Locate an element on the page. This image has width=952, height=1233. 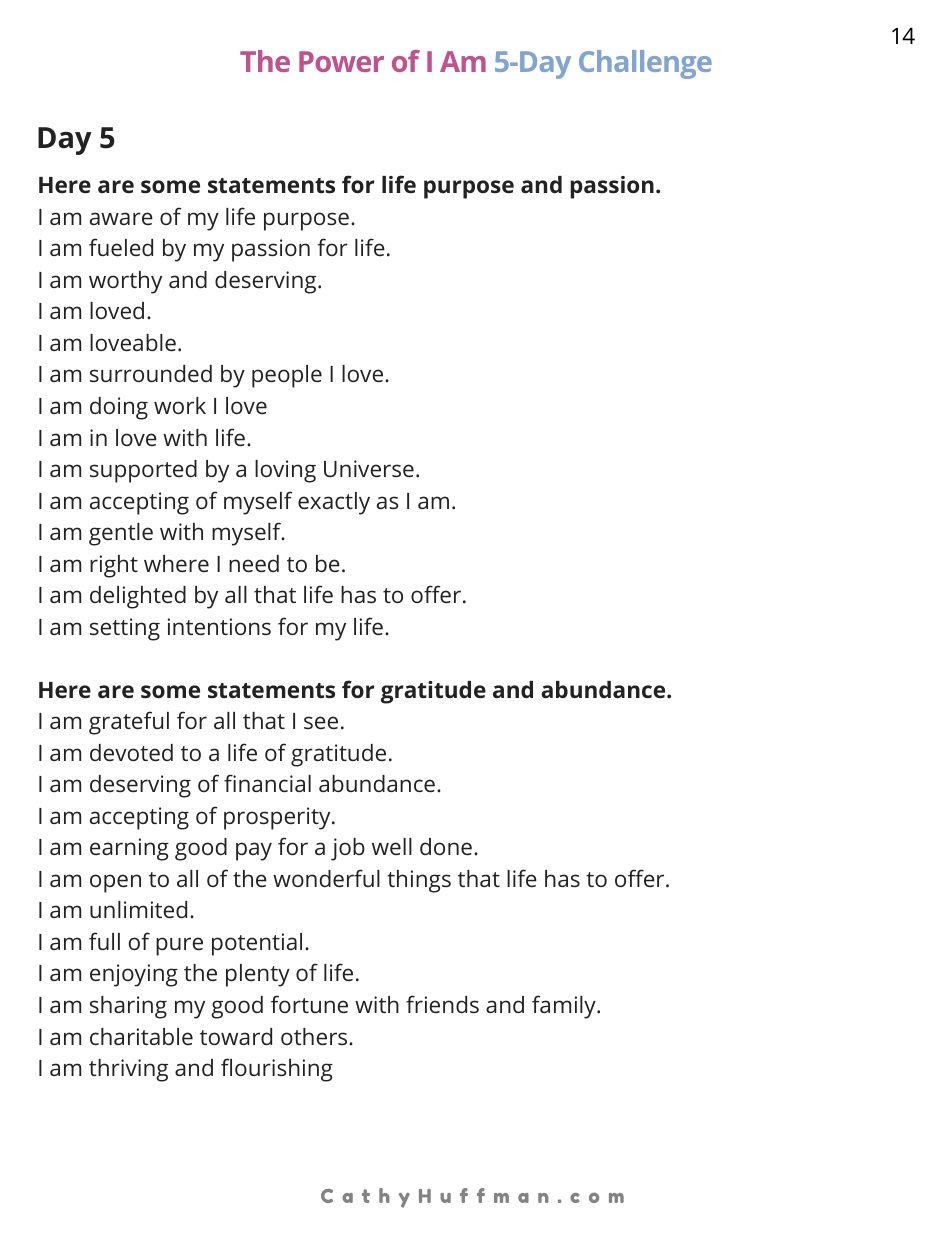
aware is located at coordinates (121, 218).
